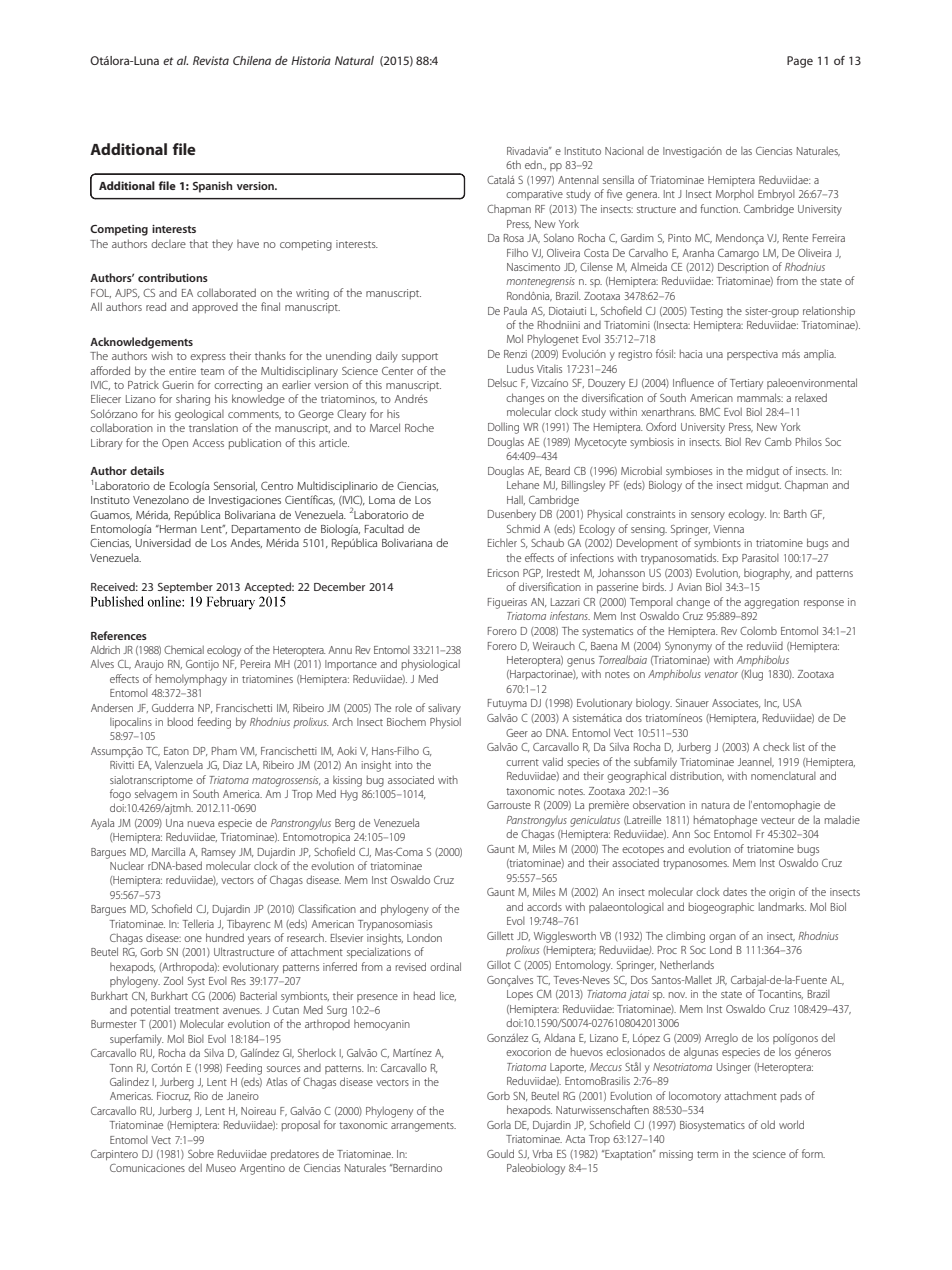  What do you see at coordinates (534, 165) in the page?
I see `edn` at bounding box center [534, 165].
